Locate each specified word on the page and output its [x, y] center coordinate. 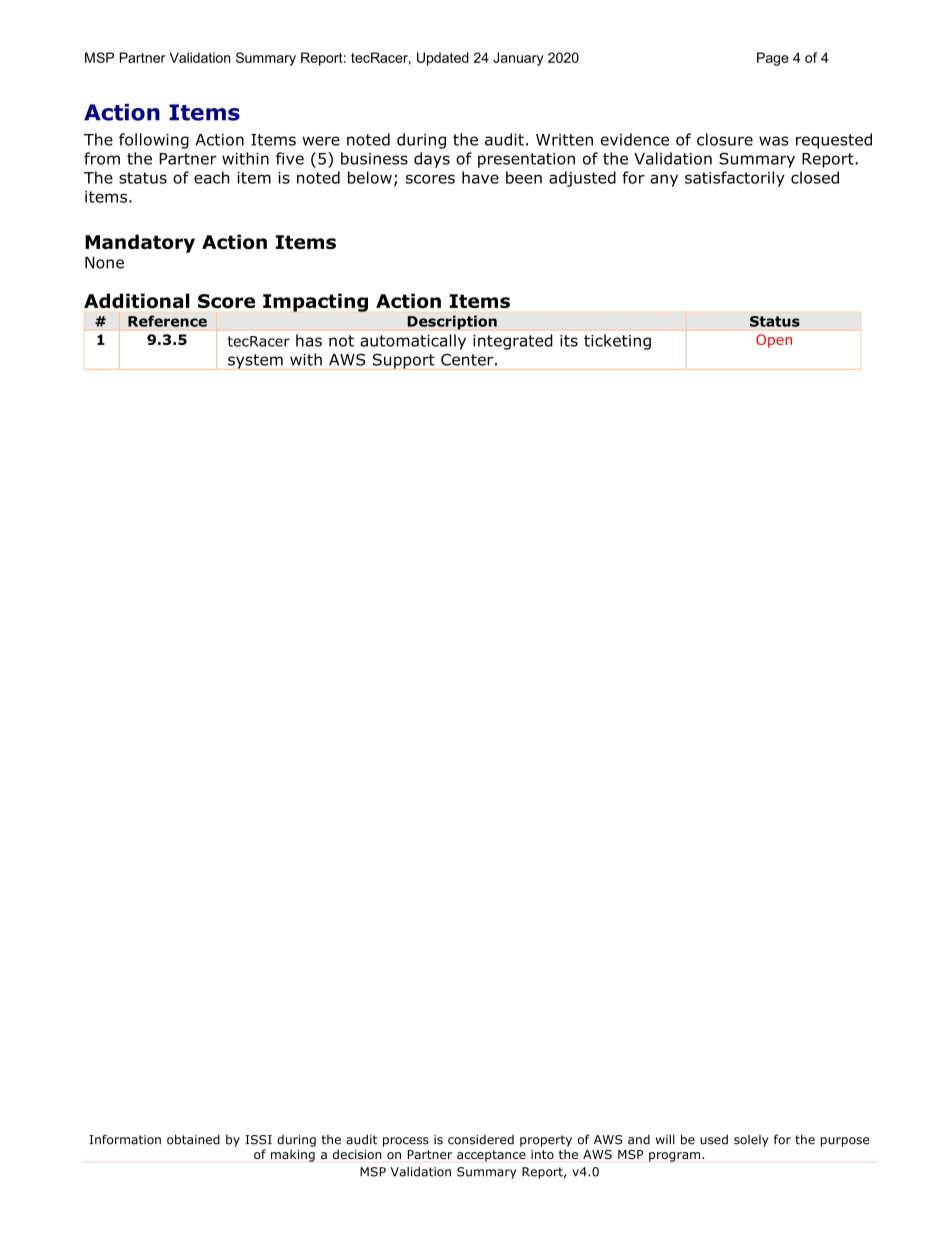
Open [774, 341]
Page [773, 59]
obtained [193, 1139]
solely [751, 1141]
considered [481, 1140]
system [255, 362]
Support [403, 361]
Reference [167, 321]
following [154, 141]
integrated [513, 342]
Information [125, 1139]
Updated [443, 59]
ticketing [617, 342]
